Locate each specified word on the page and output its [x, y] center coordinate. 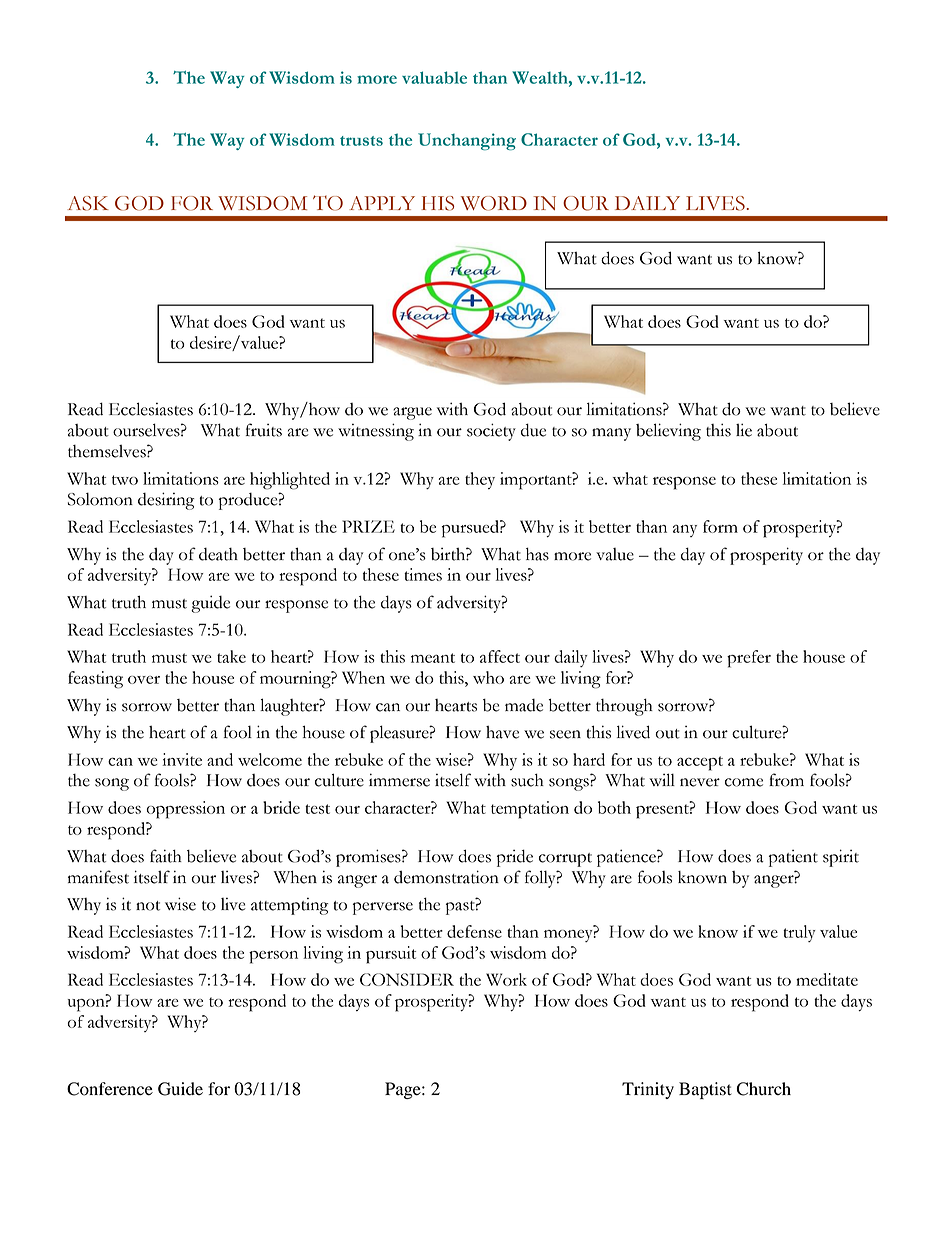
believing [668, 432]
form [720, 526]
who [488, 677]
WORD [494, 203]
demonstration [446, 877]
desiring [166, 501]
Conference [110, 1089]
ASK [88, 203]
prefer [749, 659]
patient [793, 858]
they [480, 480]
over [144, 680]
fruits [264, 430]
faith [166, 856]
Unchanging [467, 142]
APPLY [382, 203]
